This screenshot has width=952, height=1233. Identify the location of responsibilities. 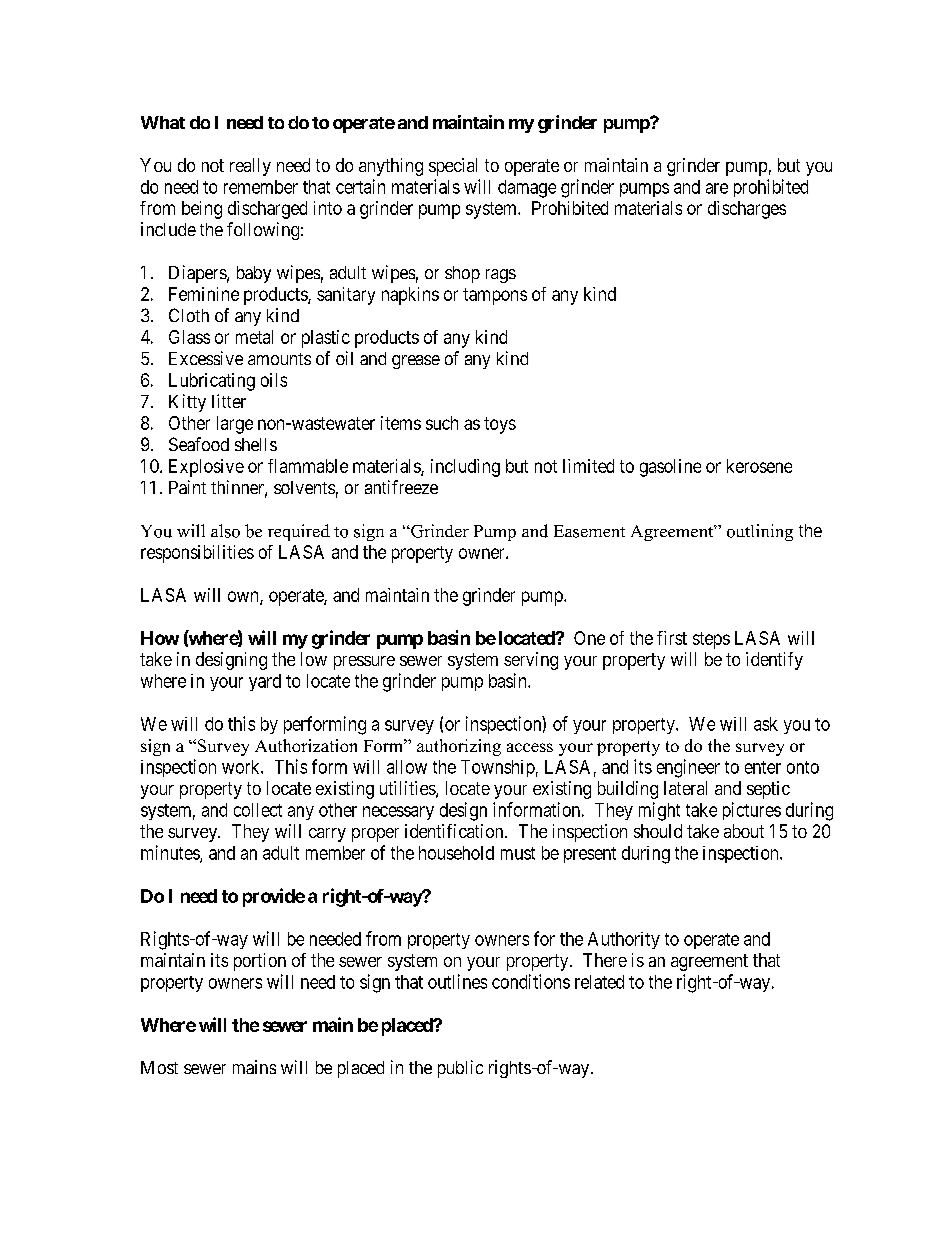
(197, 554).
